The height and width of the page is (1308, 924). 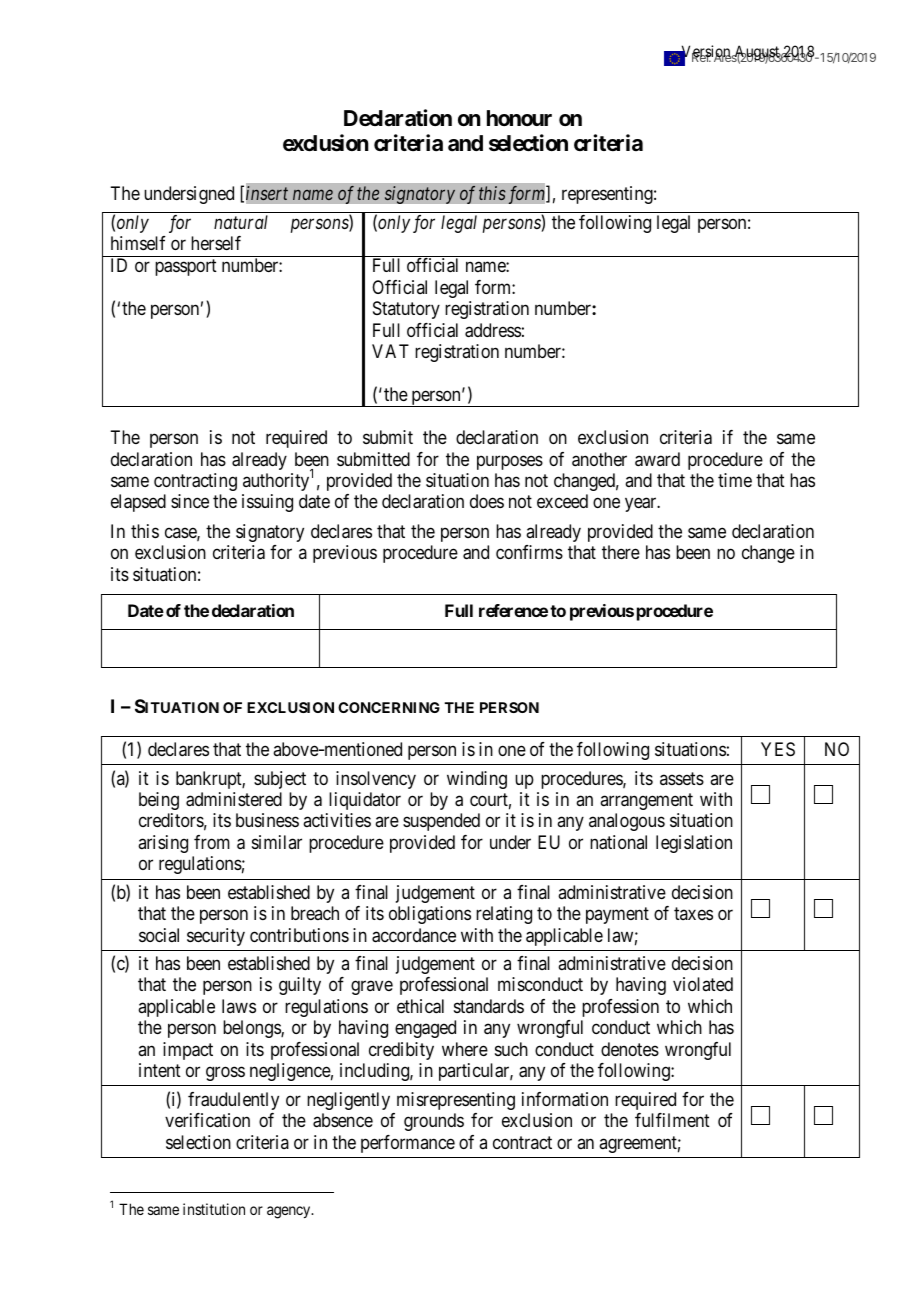 I want to click on honour, so click(x=519, y=118).
